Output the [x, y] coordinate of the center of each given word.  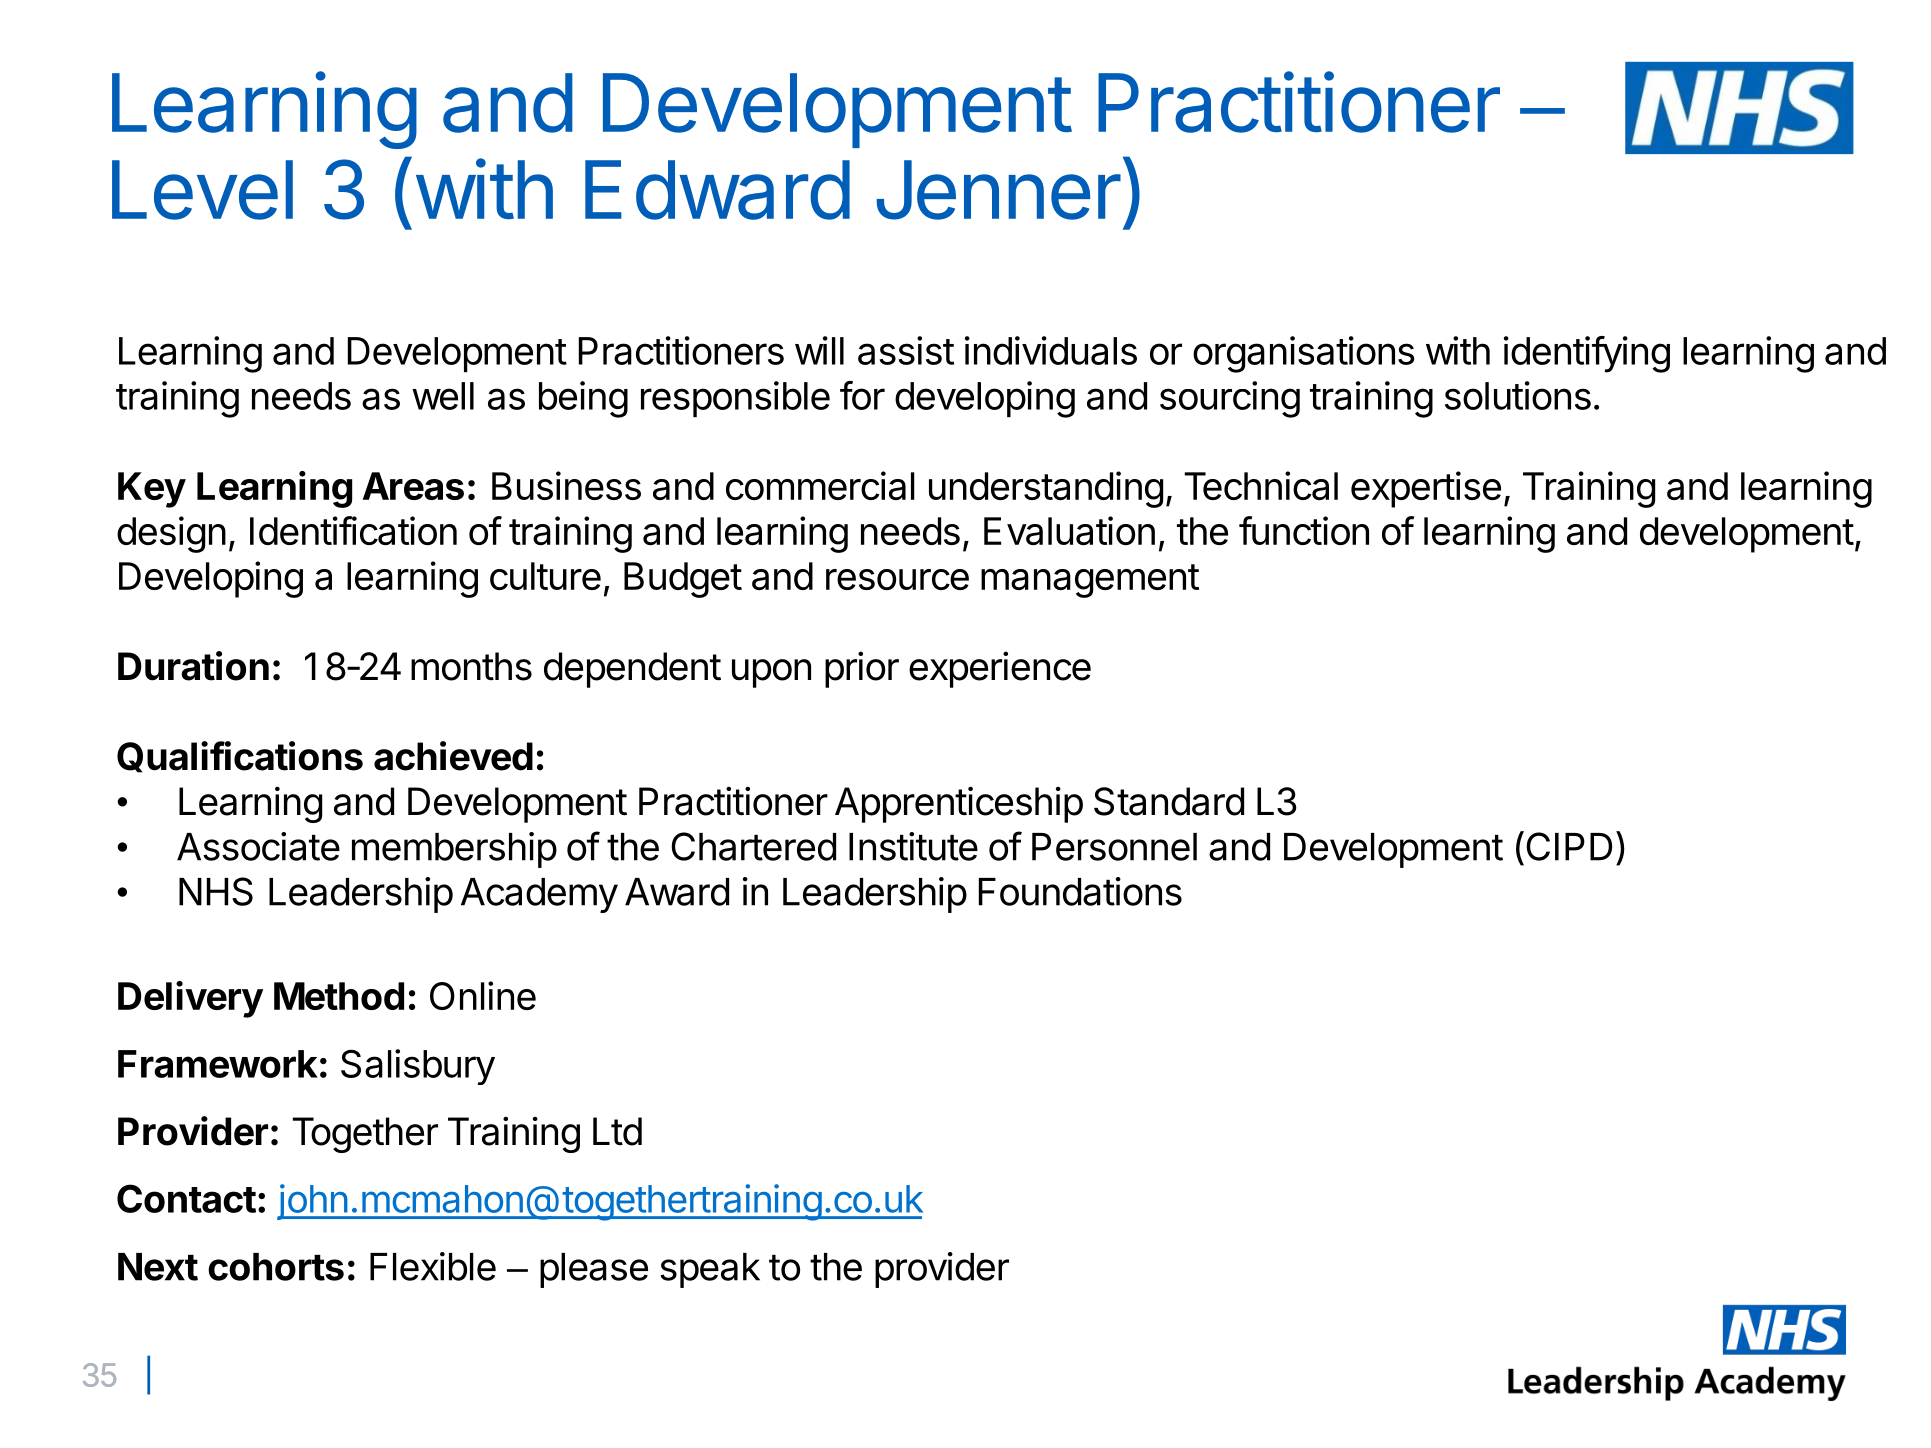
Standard [1169, 801]
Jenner [998, 190]
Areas [413, 486]
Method [339, 996]
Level [202, 190]
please [594, 1270]
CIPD [1569, 846]
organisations [1304, 354]
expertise [1426, 489]
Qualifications [240, 757]
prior [862, 669]
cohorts [276, 1267]
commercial [820, 485]
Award [677, 892]
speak [710, 1270]
